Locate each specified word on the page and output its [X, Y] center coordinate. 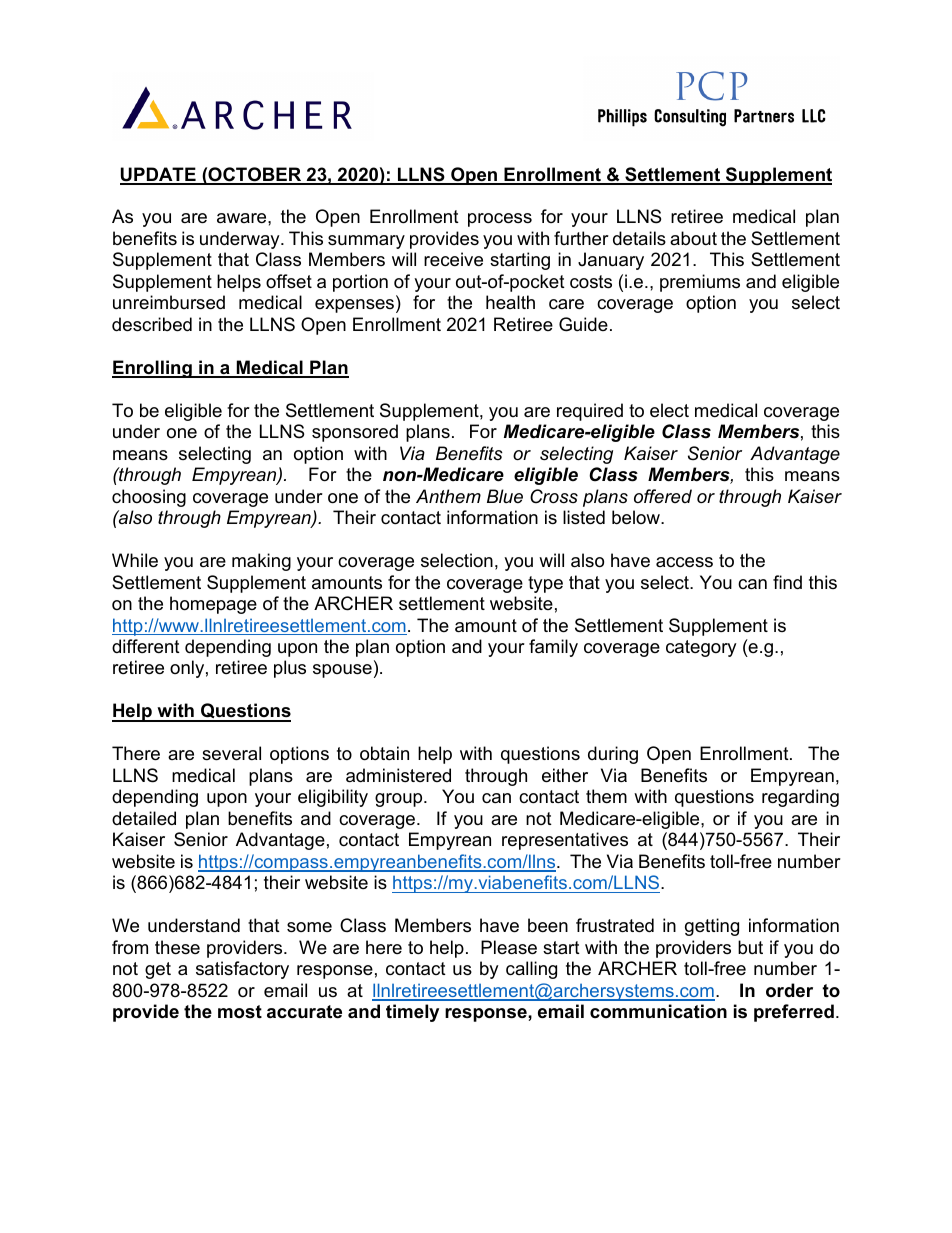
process [500, 220]
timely [412, 1013]
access [684, 562]
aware [243, 218]
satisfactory [242, 970]
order [789, 990]
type [545, 584]
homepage [213, 605]
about [693, 238]
